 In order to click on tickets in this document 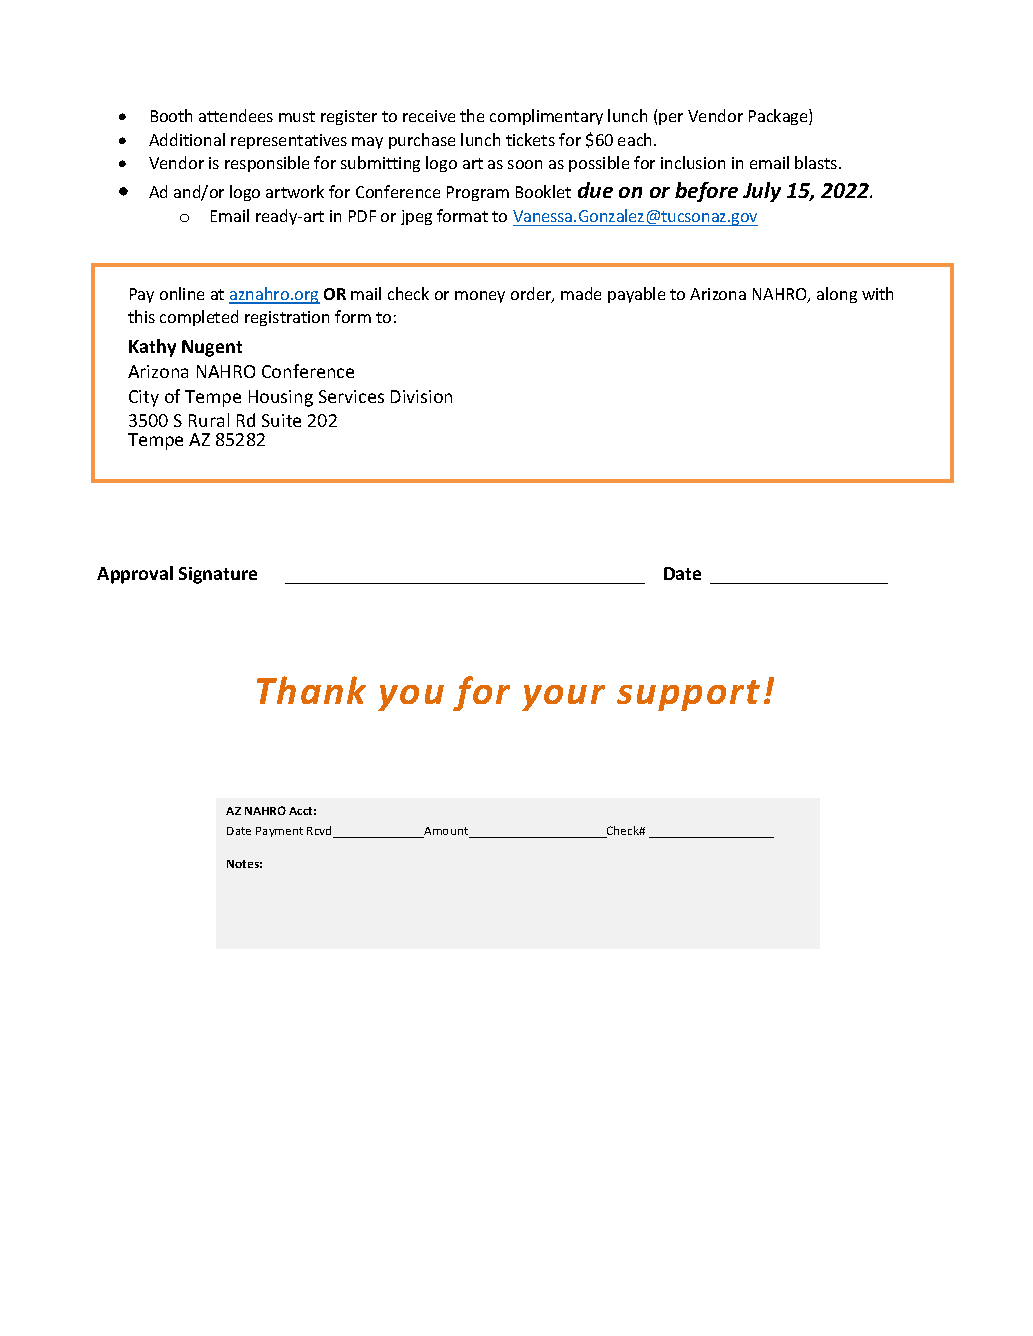, I will do `click(530, 139)`.
